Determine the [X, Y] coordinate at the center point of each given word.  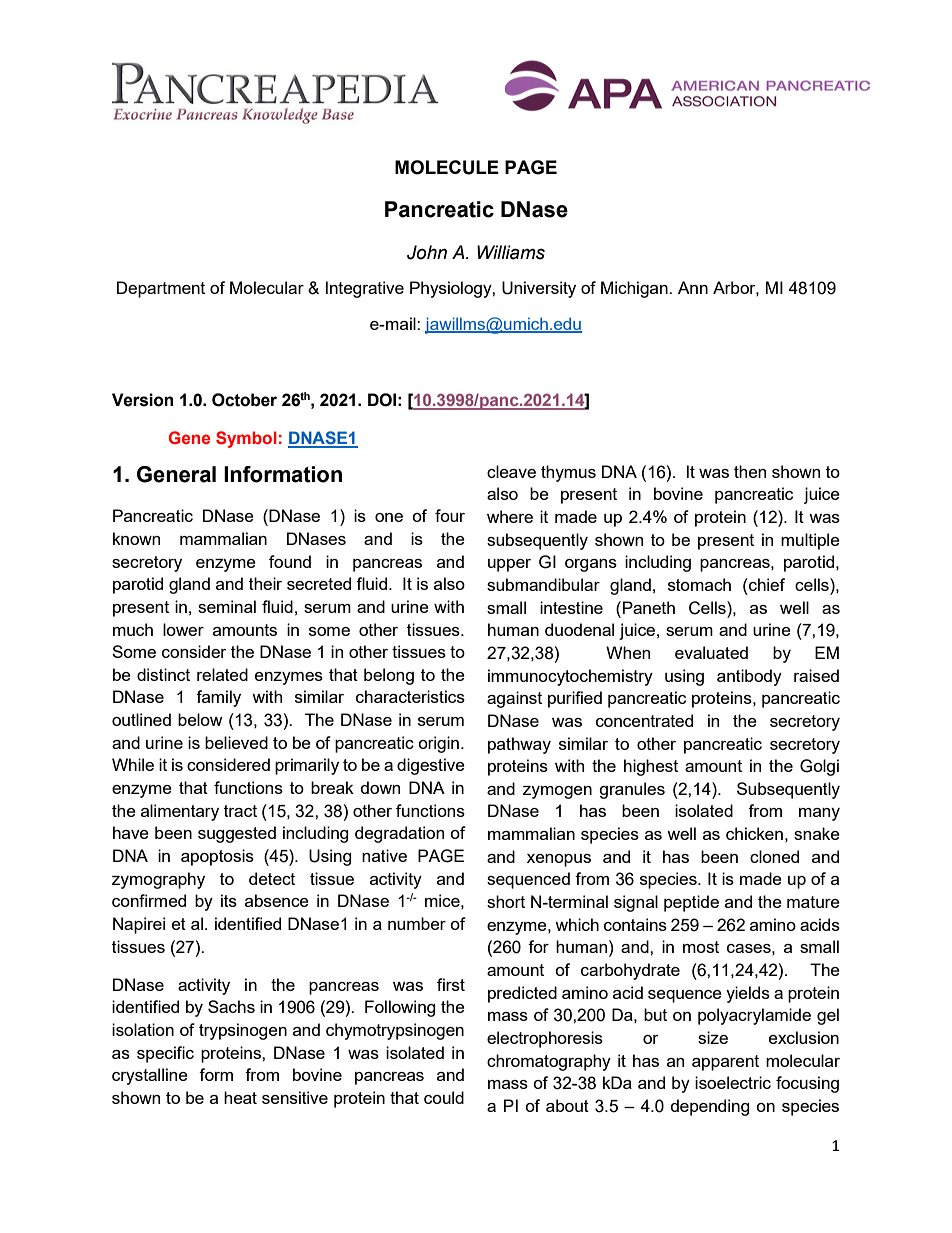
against [514, 699]
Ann [693, 287]
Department [161, 289]
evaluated [711, 652]
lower [183, 629]
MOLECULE [447, 167]
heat [240, 1097]
